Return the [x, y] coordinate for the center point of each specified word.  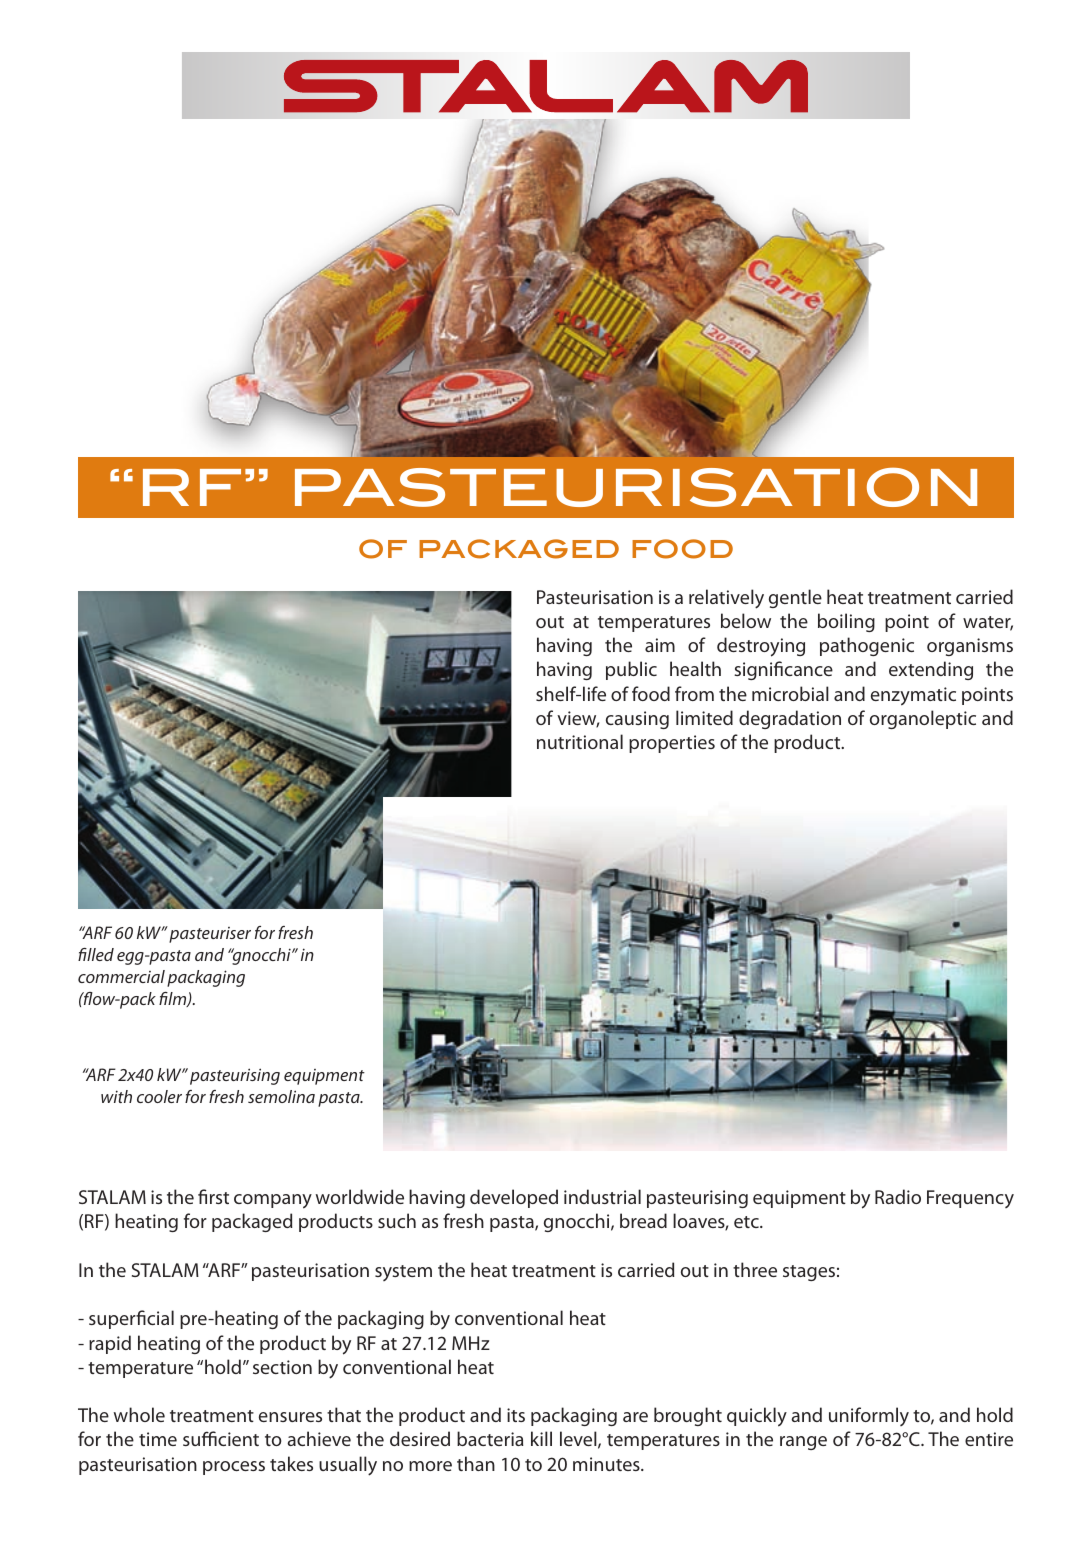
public [631, 670]
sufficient [221, 1438]
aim [660, 645]
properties [672, 744]
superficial [131, 1319]
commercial [121, 976]
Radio [898, 1196]
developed [514, 1198]
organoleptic [923, 719]
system [403, 1273]
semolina [281, 1096]
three [755, 1269]
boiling [846, 622]
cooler [159, 1096]
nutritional [580, 741]
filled [96, 954]
